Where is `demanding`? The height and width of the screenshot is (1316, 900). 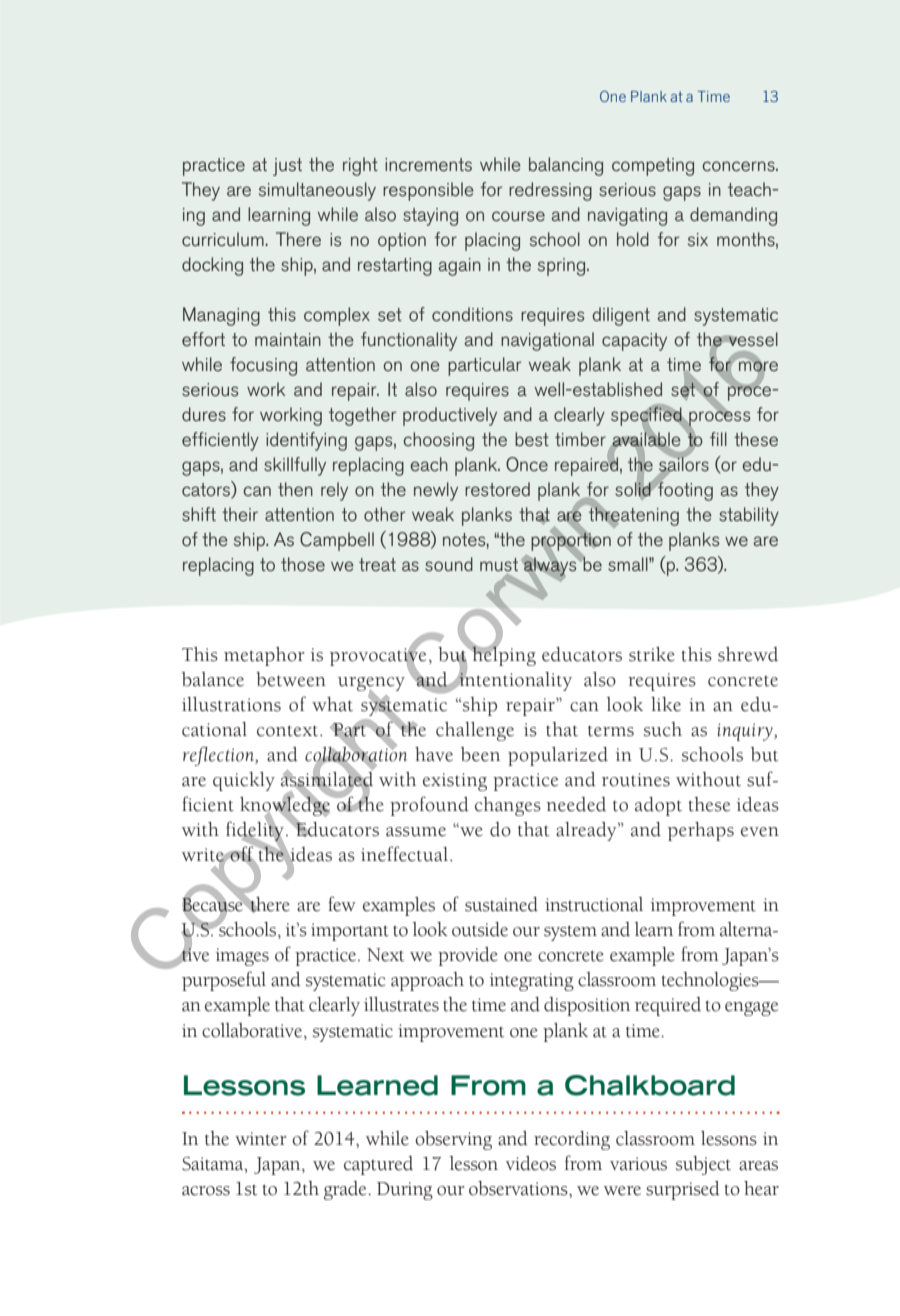
demanding is located at coordinates (733, 216).
